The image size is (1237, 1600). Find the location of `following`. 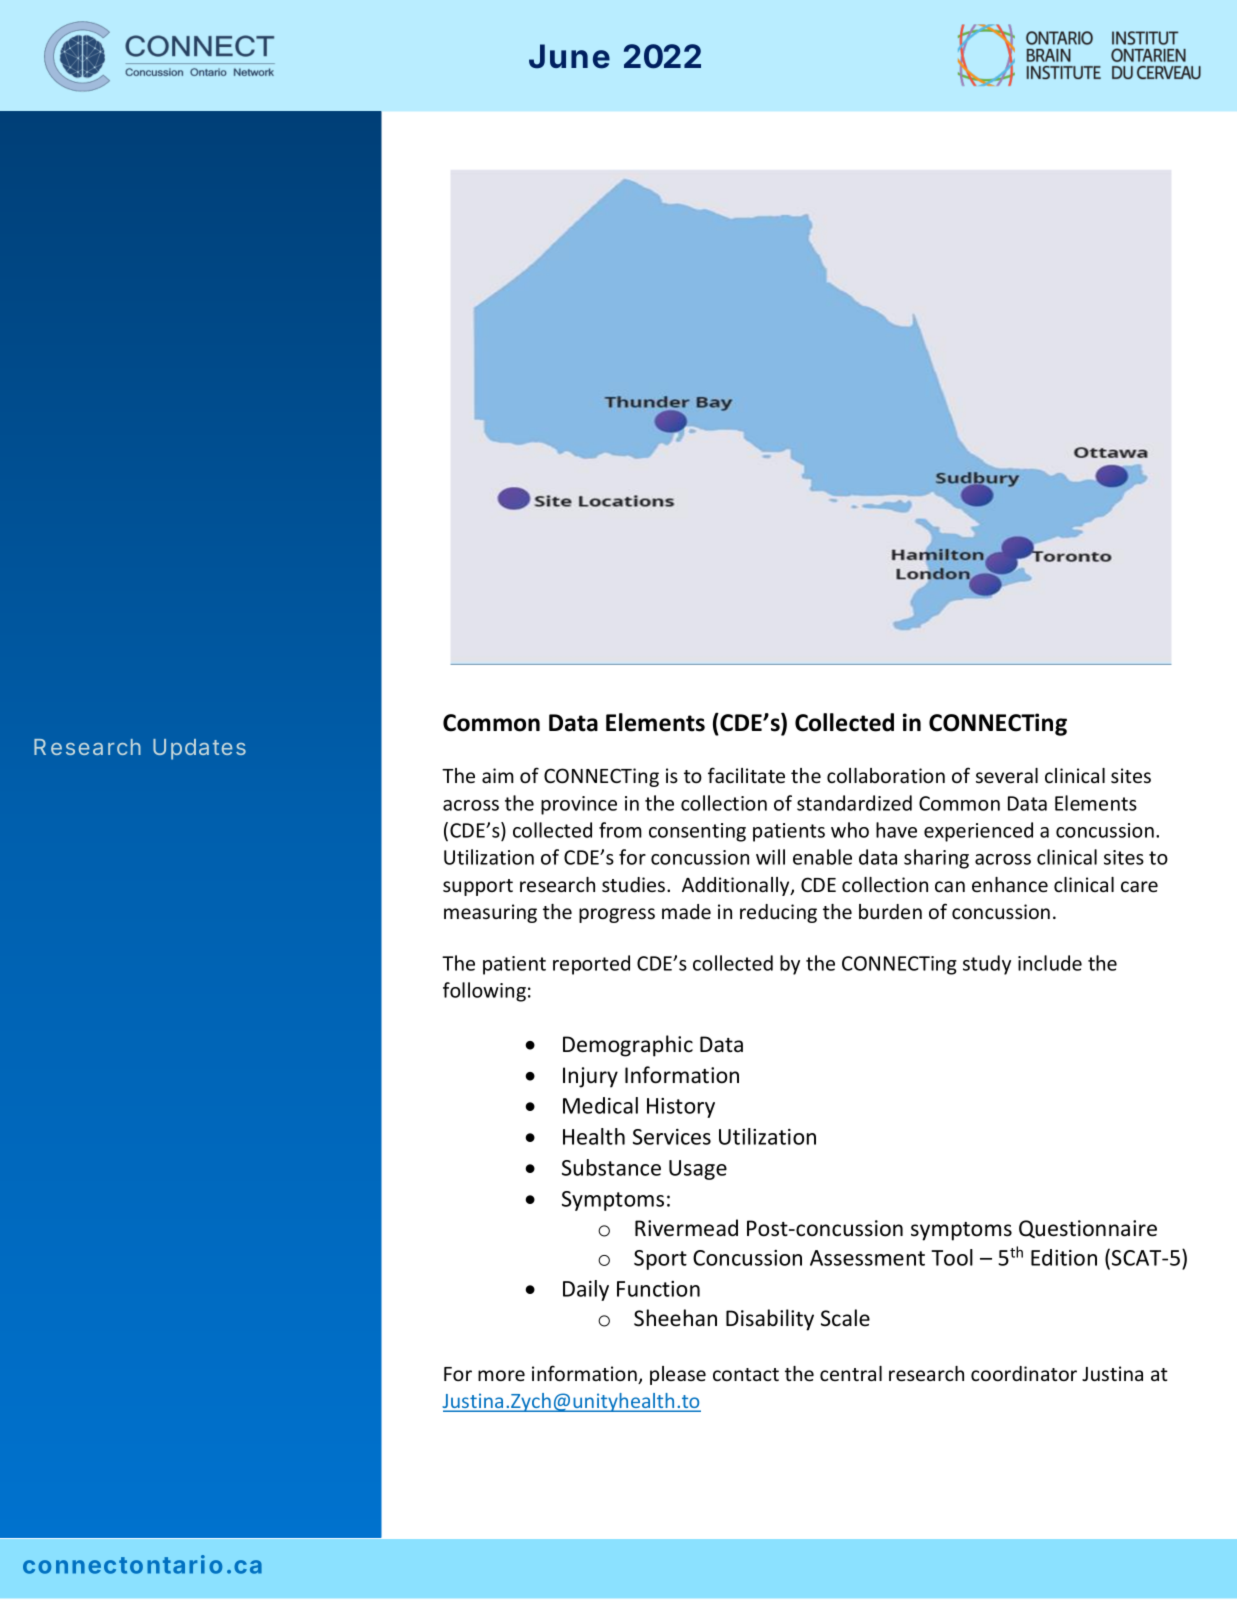

following is located at coordinates (484, 992).
